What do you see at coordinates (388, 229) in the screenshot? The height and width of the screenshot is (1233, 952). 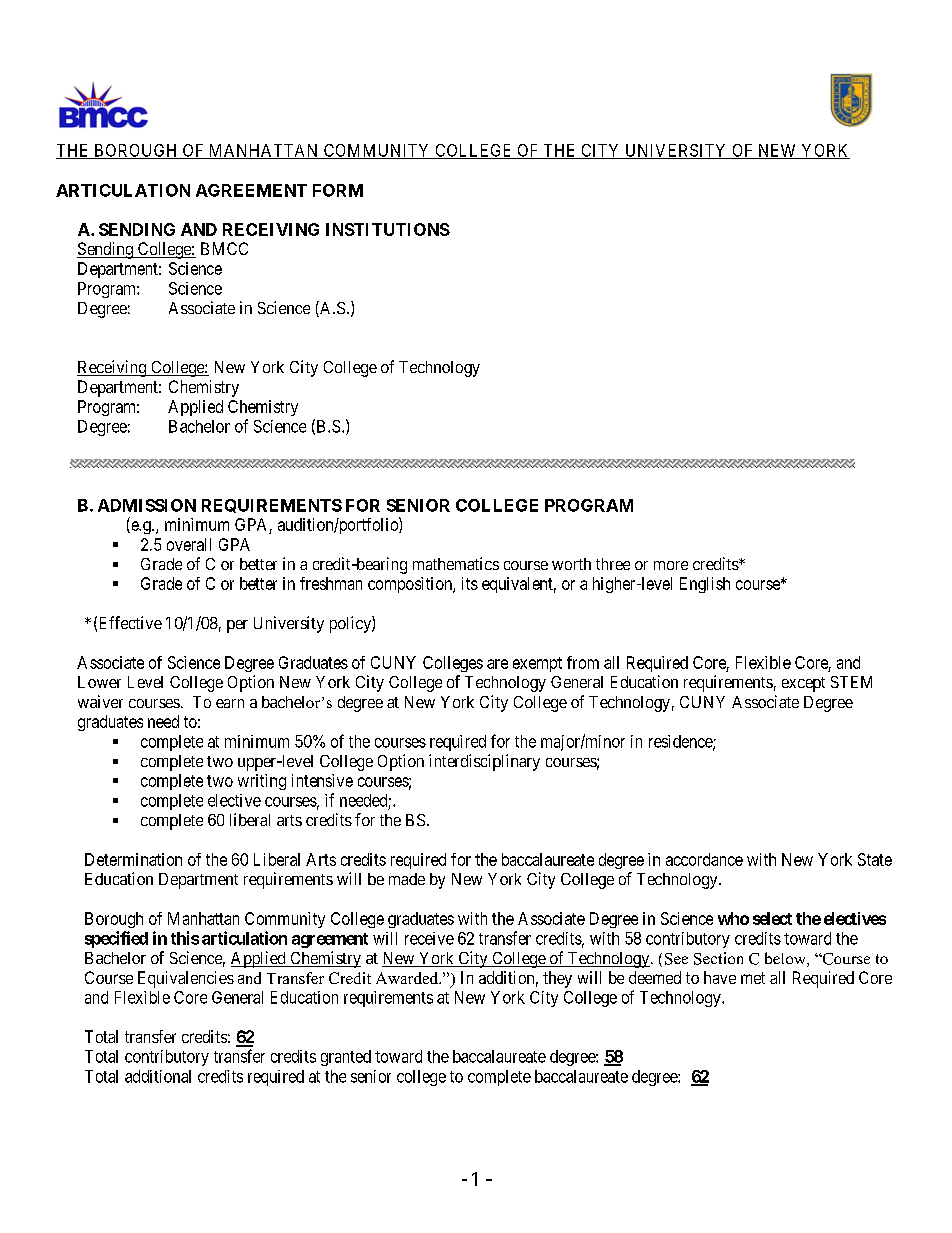 I see `INSTITUTIONS` at bounding box center [388, 229].
